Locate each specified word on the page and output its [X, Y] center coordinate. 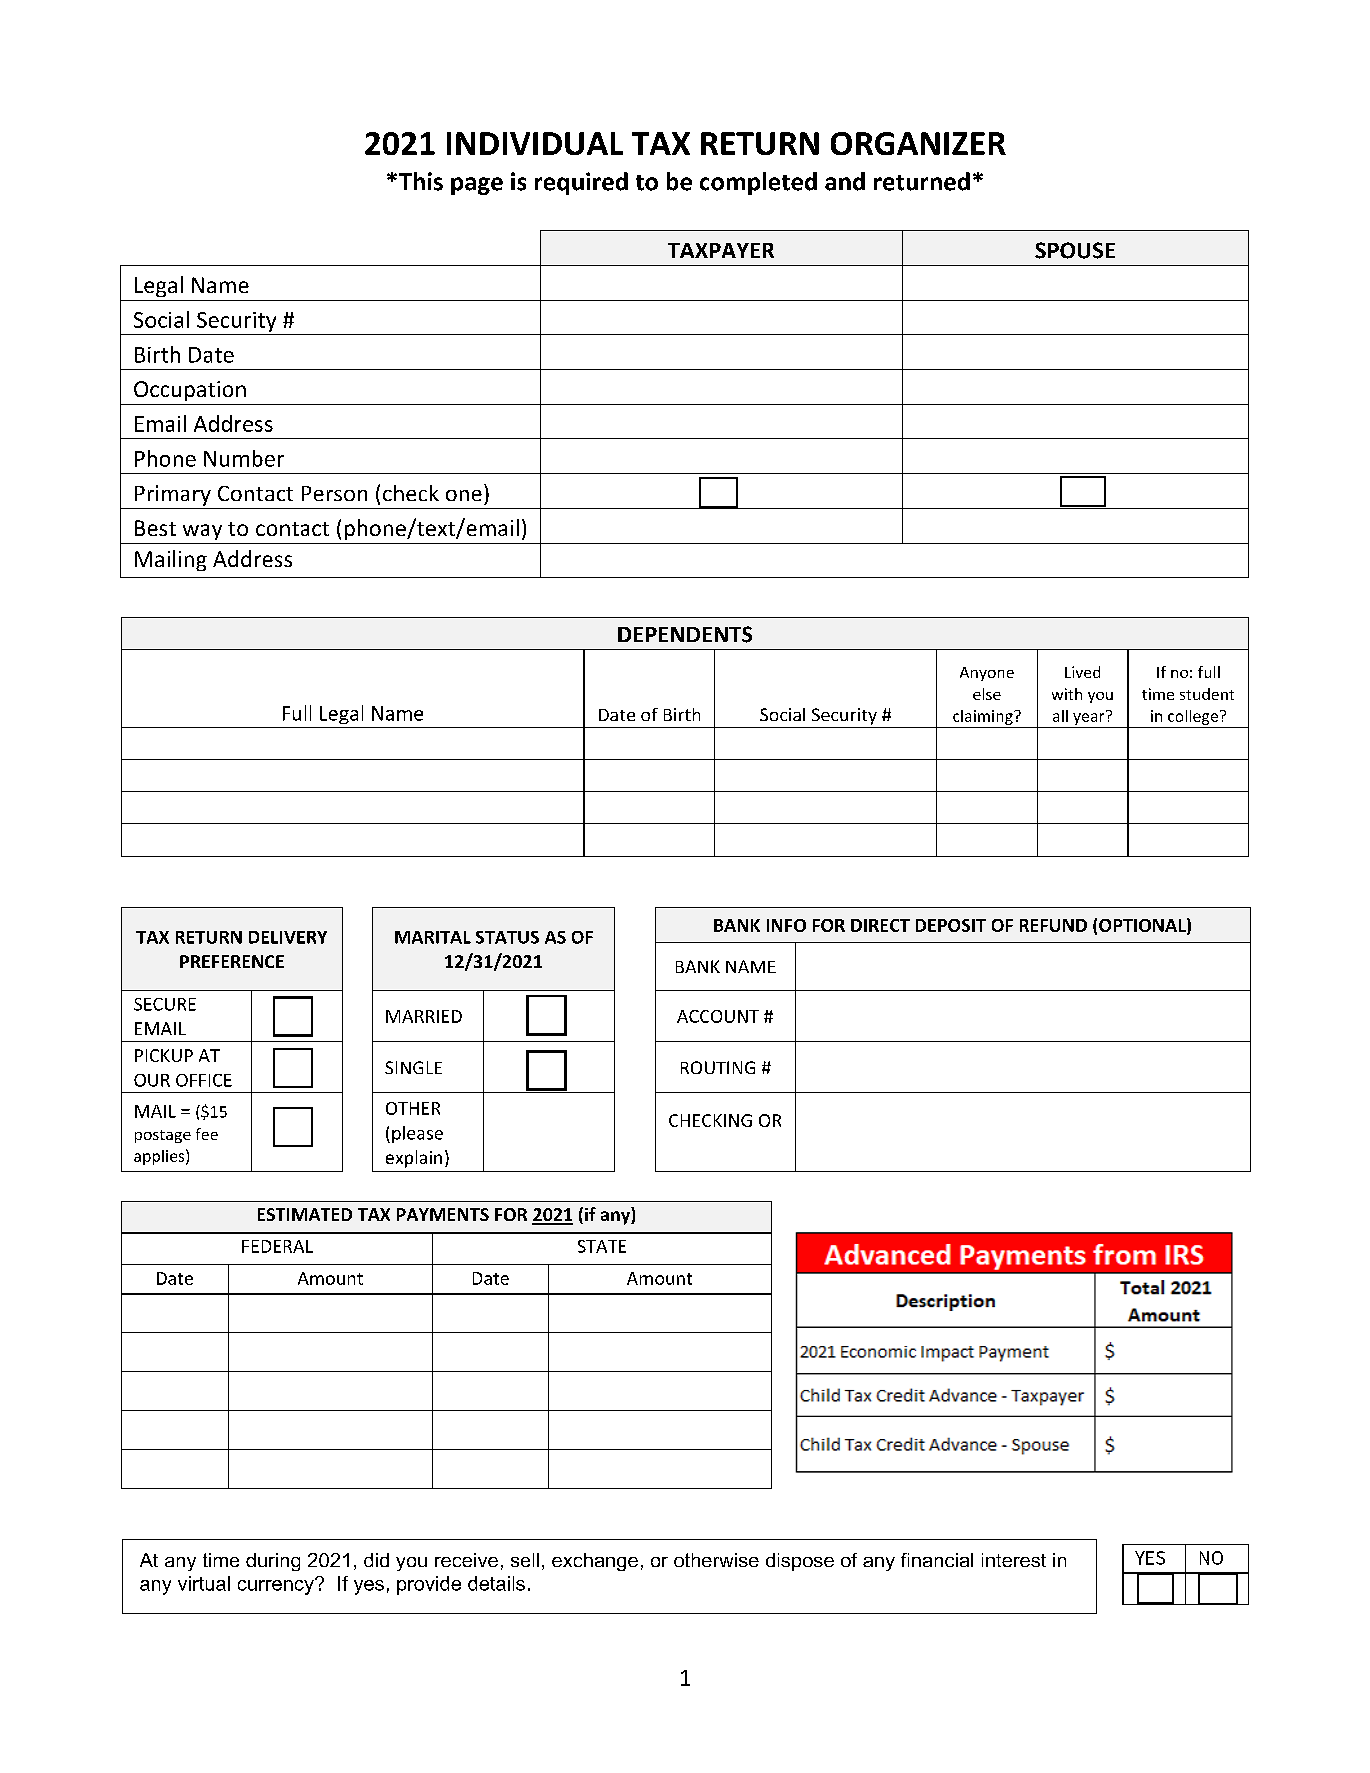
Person [334, 493]
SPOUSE [1075, 250]
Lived [1082, 672]
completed [758, 183]
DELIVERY [288, 937]
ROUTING [718, 1067]
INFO [786, 925]
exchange [595, 1562]
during [273, 1562]
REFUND [1053, 925]
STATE [602, 1246]
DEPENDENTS [685, 634]
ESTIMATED [305, 1214]
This [419, 181]
